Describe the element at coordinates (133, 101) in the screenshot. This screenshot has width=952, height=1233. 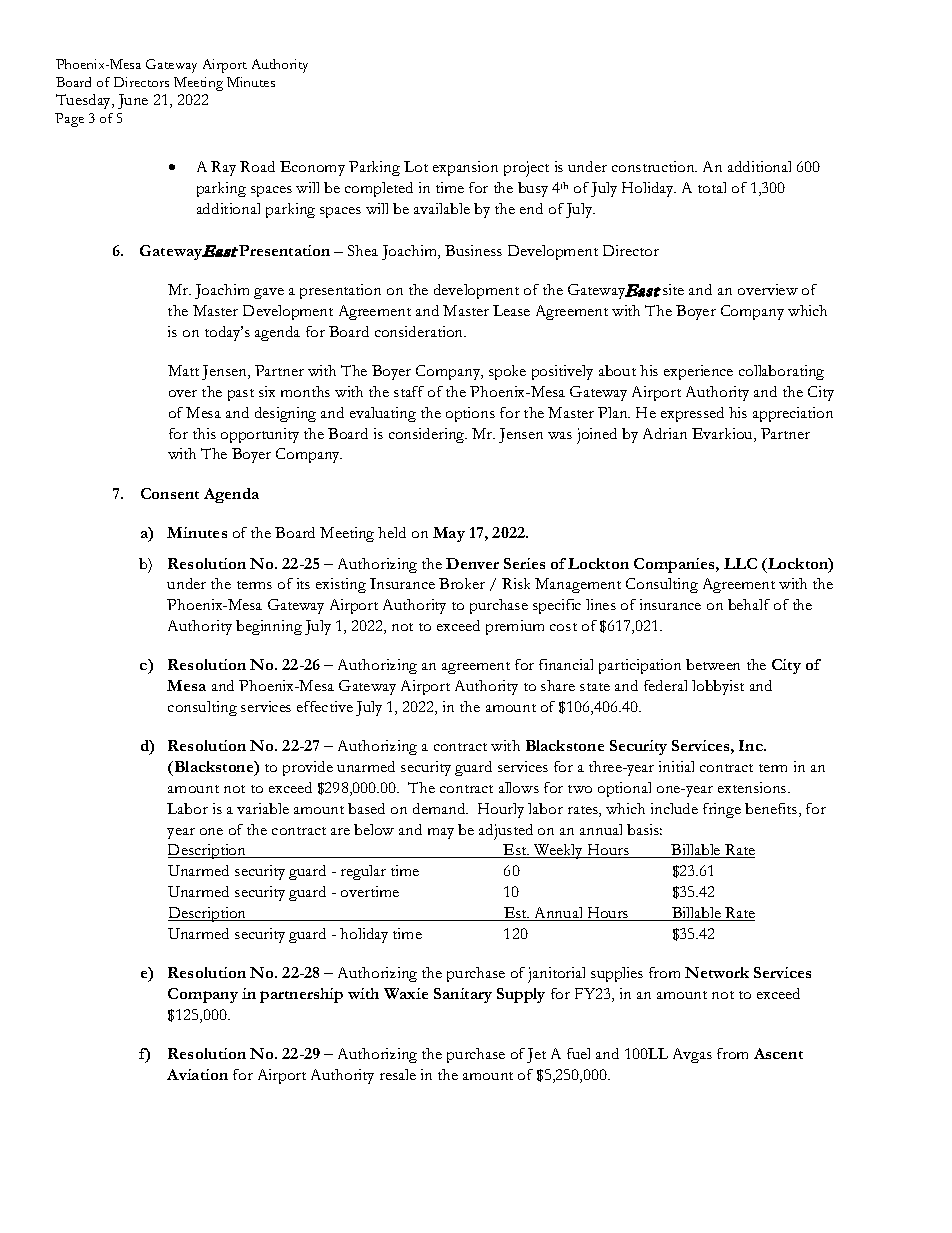
I see `June` at that location.
